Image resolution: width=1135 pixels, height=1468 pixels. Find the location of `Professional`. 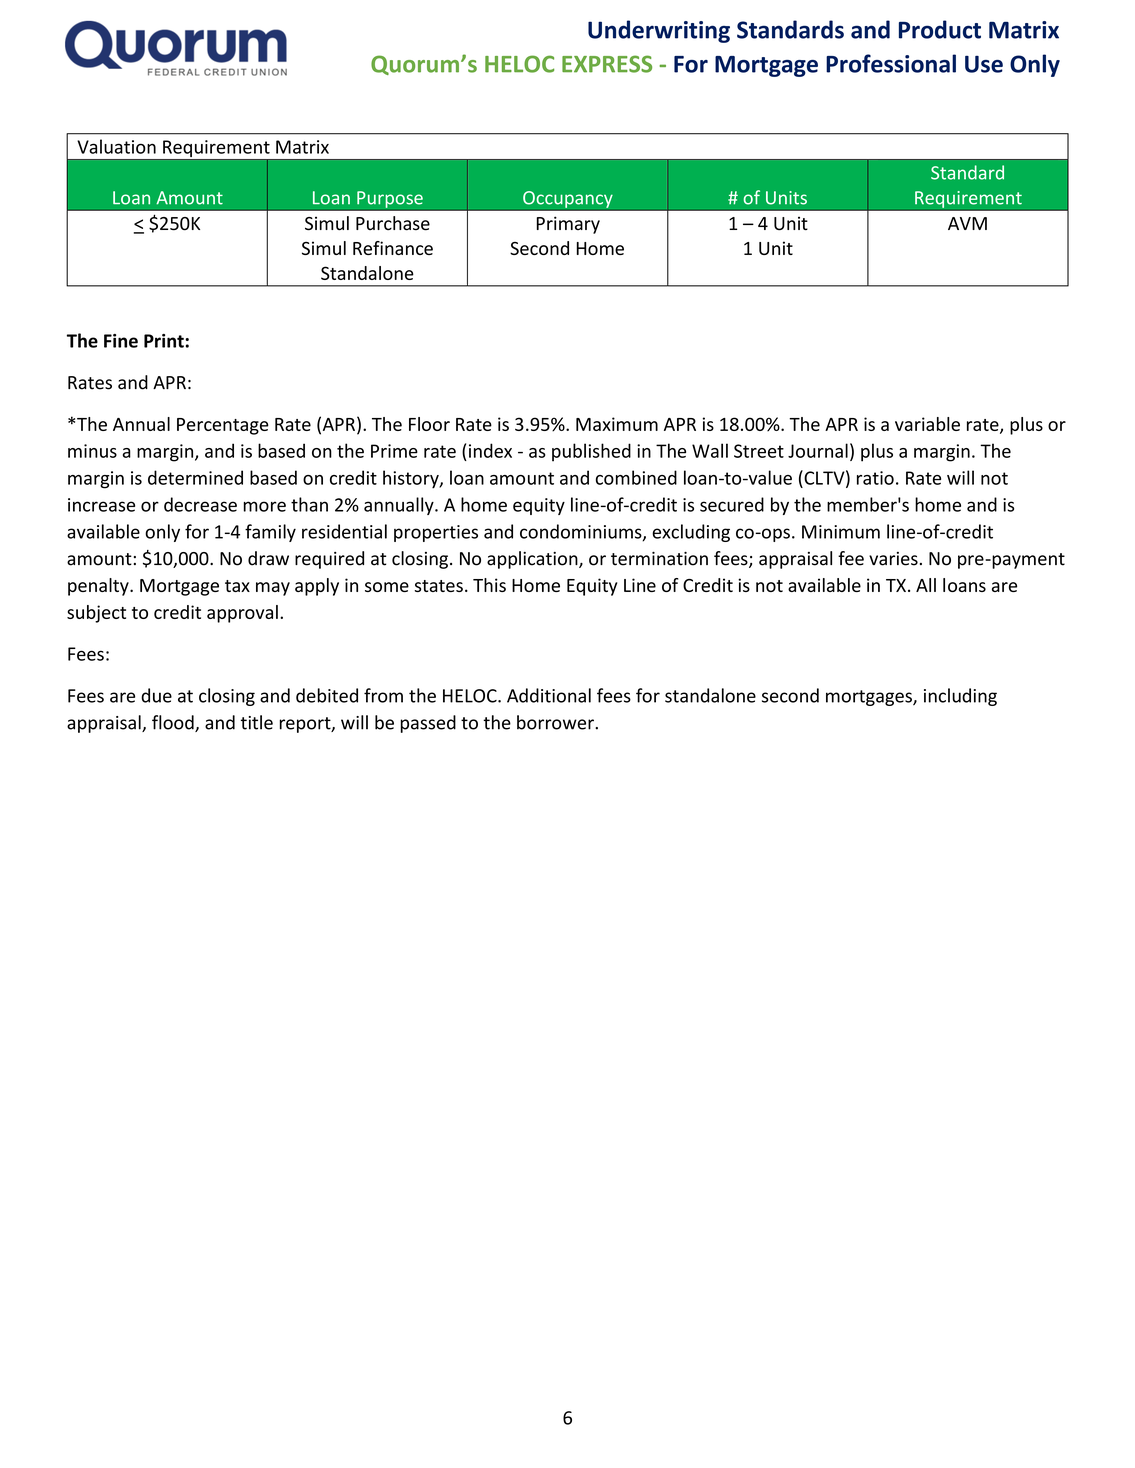

Professional is located at coordinates (891, 63).
